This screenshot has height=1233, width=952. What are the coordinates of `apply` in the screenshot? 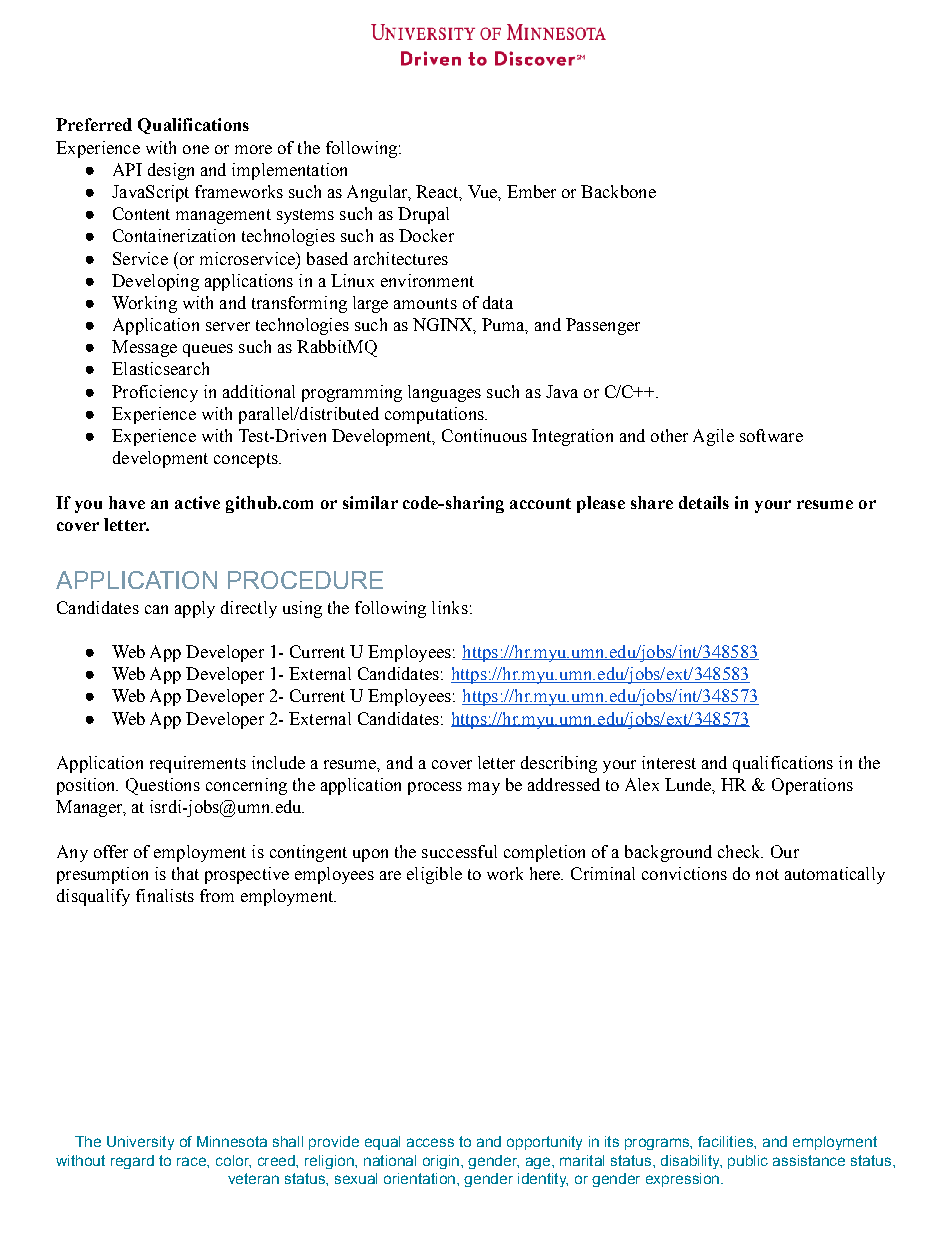 It's located at (195, 609).
